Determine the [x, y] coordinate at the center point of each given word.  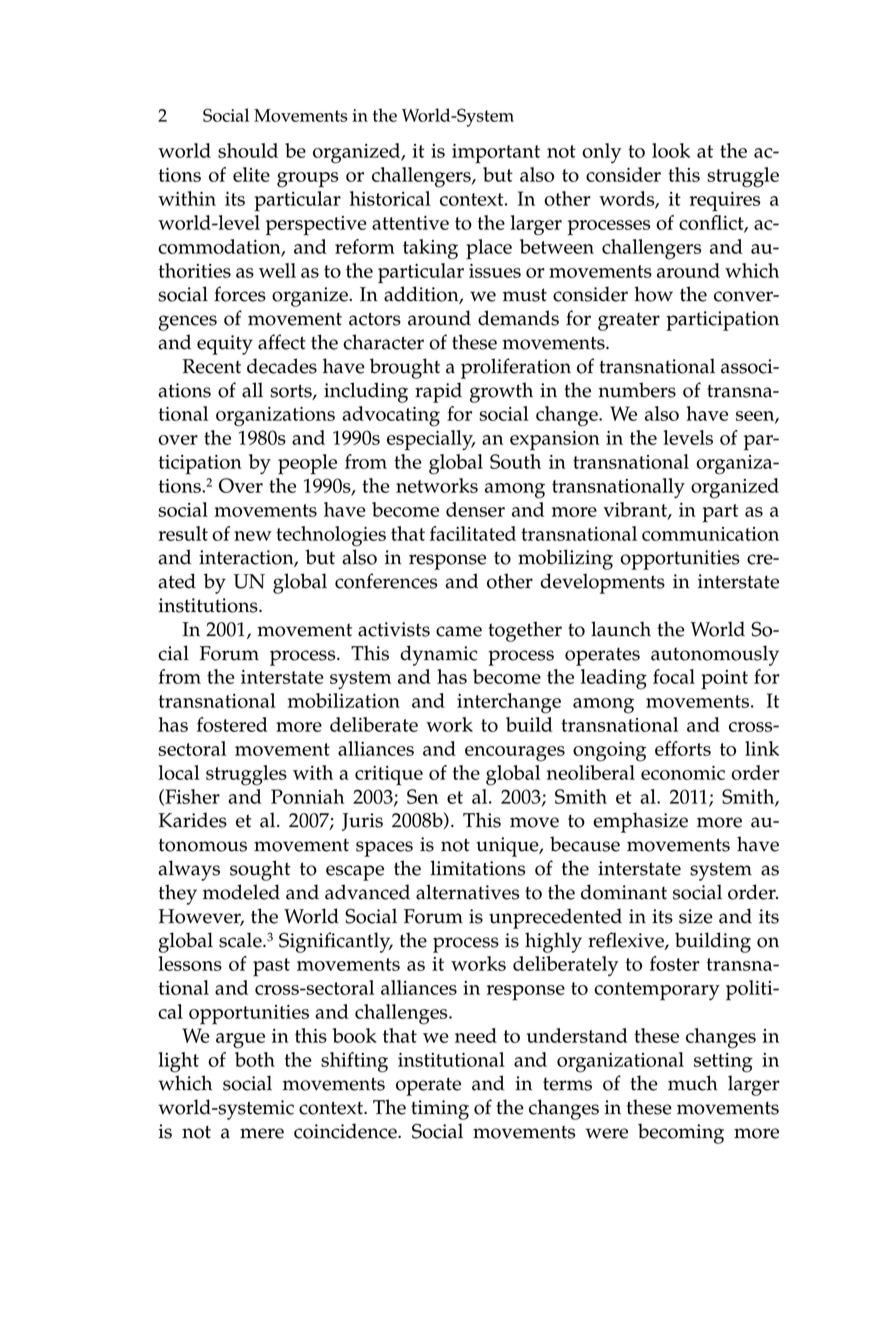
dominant [624, 892]
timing [440, 1110]
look [671, 150]
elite [251, 174]
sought [260, 870]
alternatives [467, 892]
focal [674, 676]
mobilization [344, 700]
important [496, 154]
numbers [637, 390]
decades [282, 366]
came [459, 631]
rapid [438, 392]
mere [262, 1133]
